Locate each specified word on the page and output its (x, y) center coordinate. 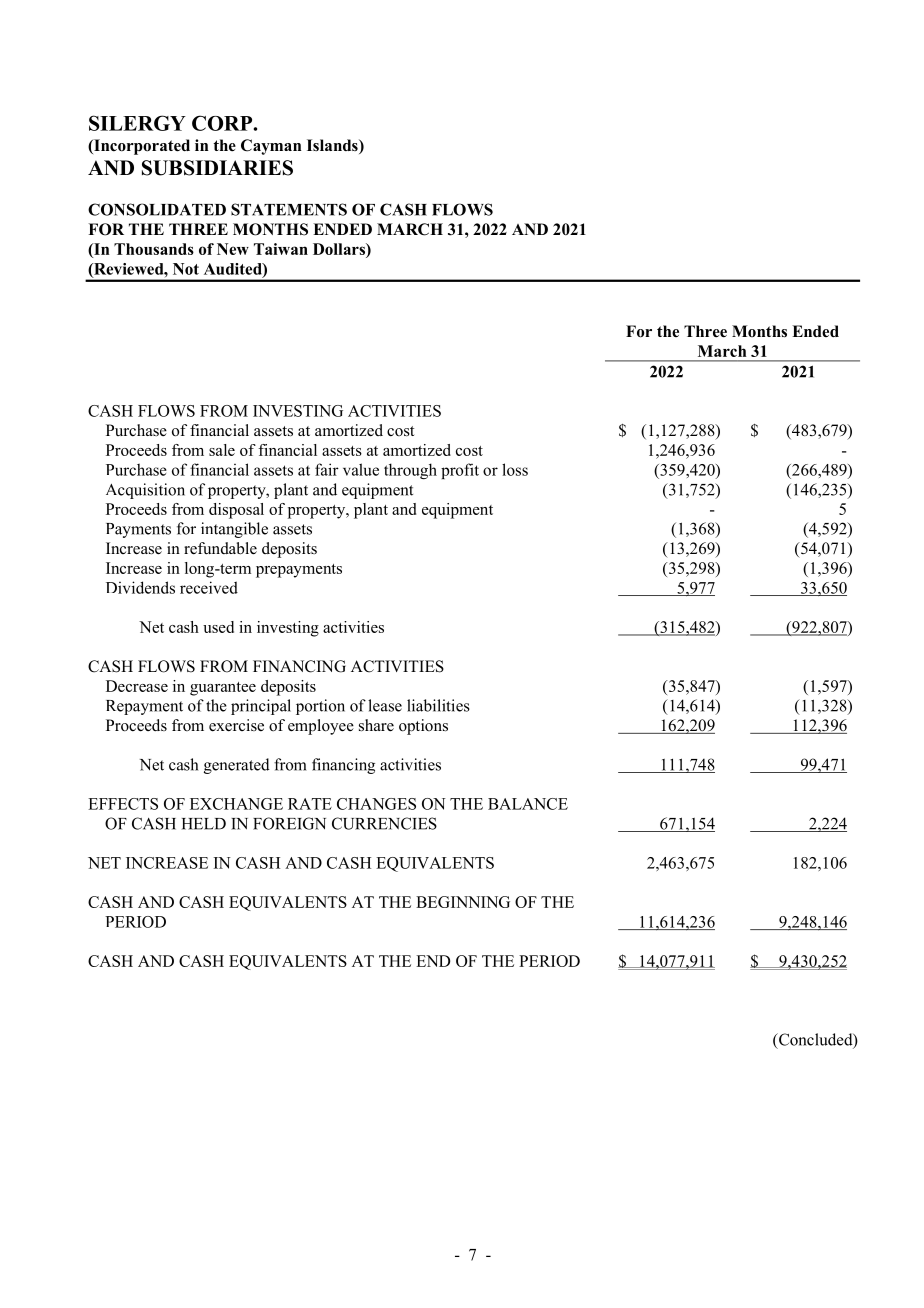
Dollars (340, 249)
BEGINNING (463, 902)
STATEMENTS (289, 209)
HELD (204, 824)
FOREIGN (289, 823)
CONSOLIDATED (157, 209)
